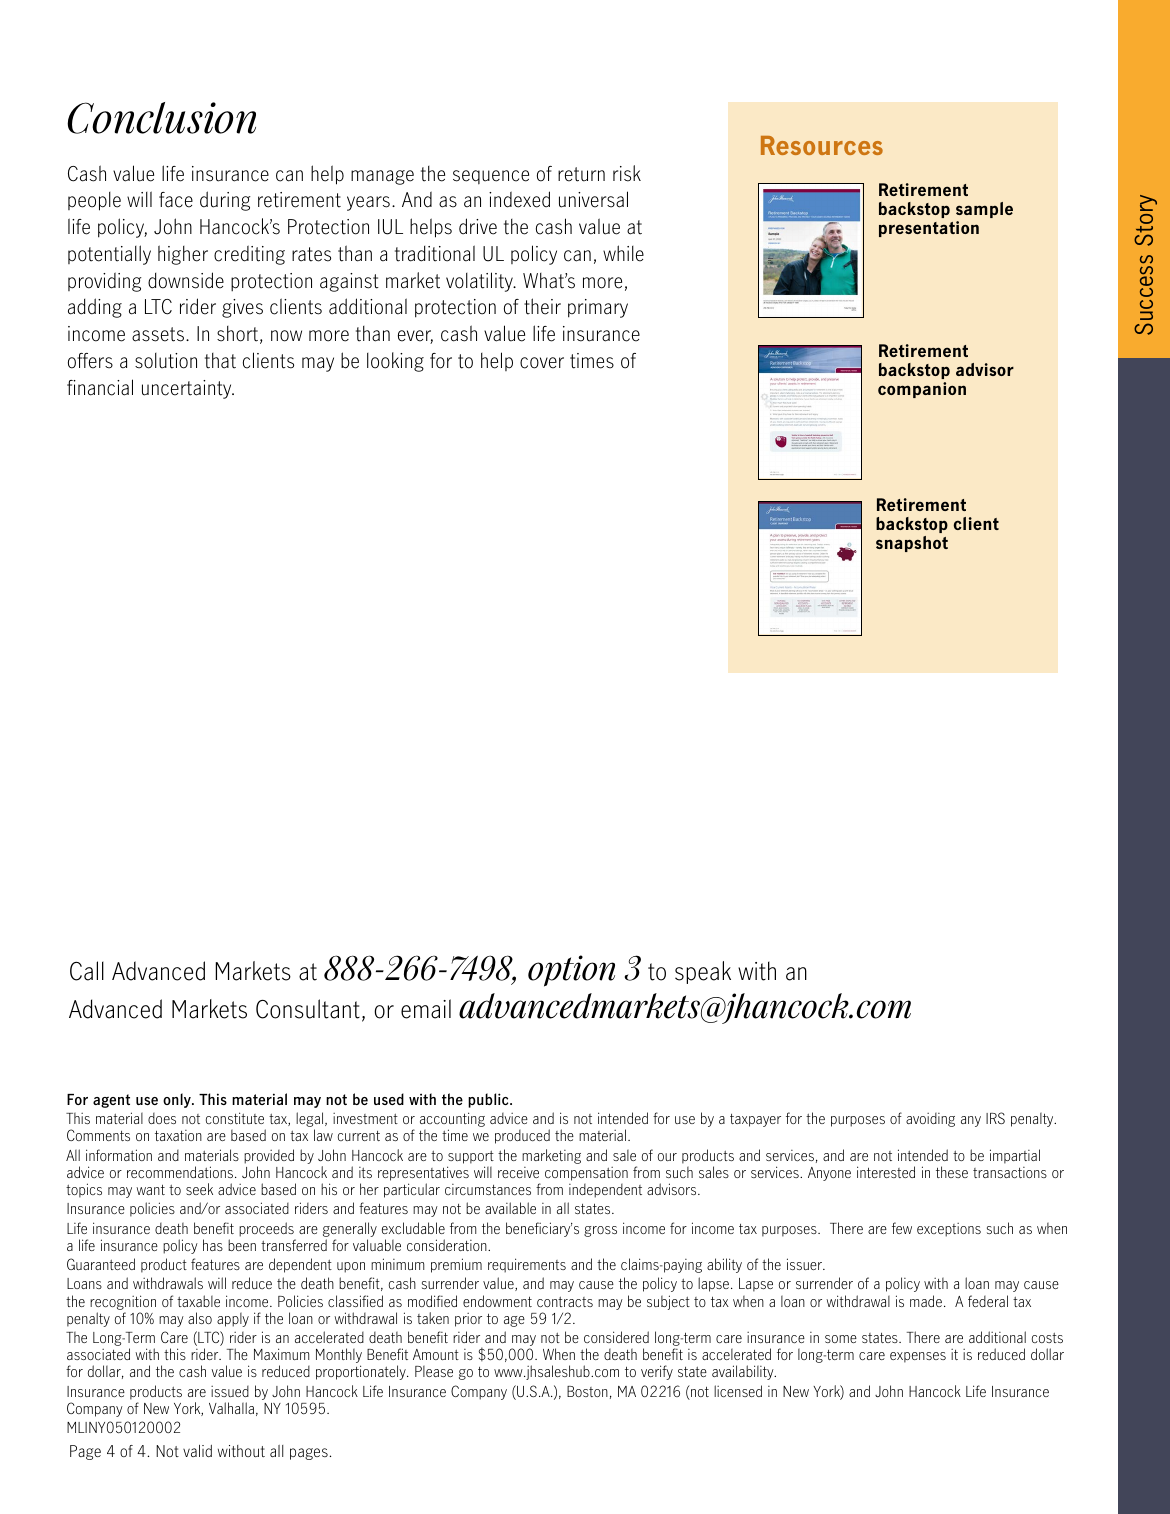  Describe the element at coordinates (930, 1120) in the page. I see `avoiding` at that location.
